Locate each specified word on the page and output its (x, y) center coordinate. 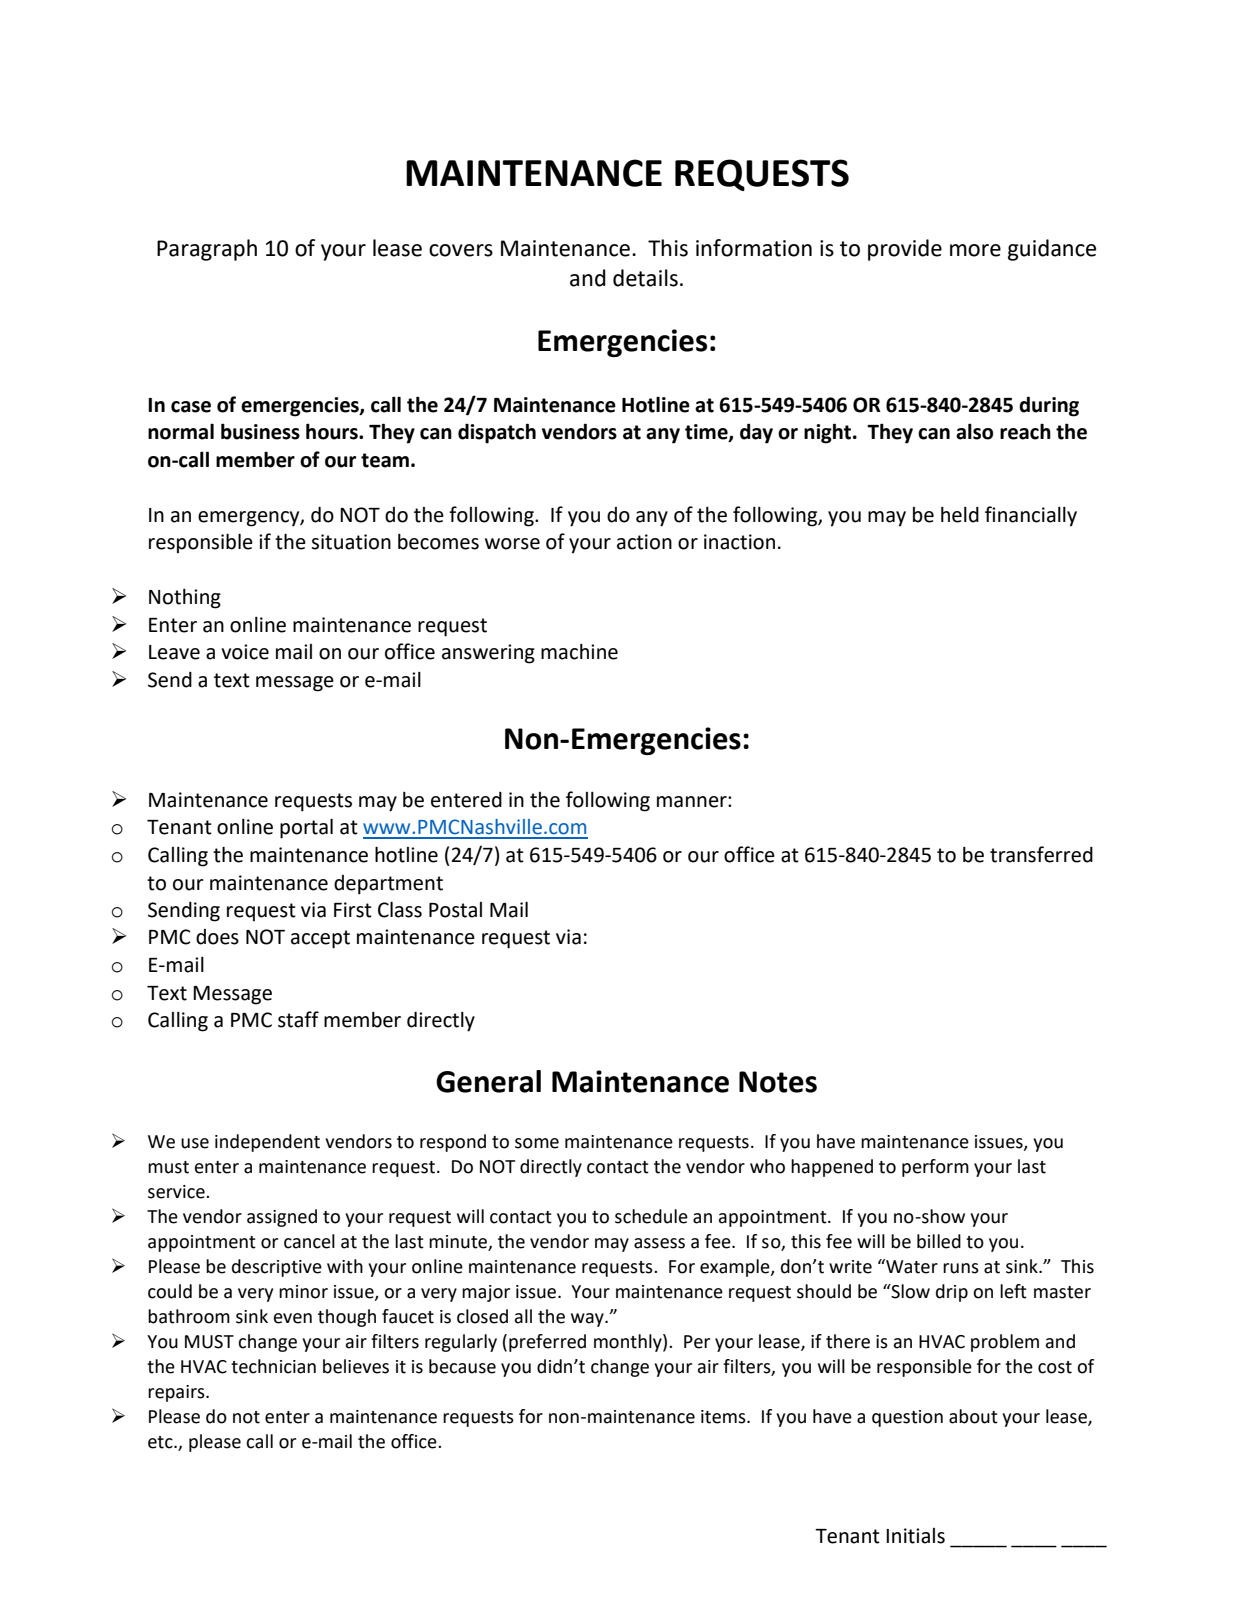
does (217, 937)
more (975, 250)
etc (161, 1442)
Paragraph (207, 250)
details (645, 278)
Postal (455, 910)
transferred (1041, 854)
